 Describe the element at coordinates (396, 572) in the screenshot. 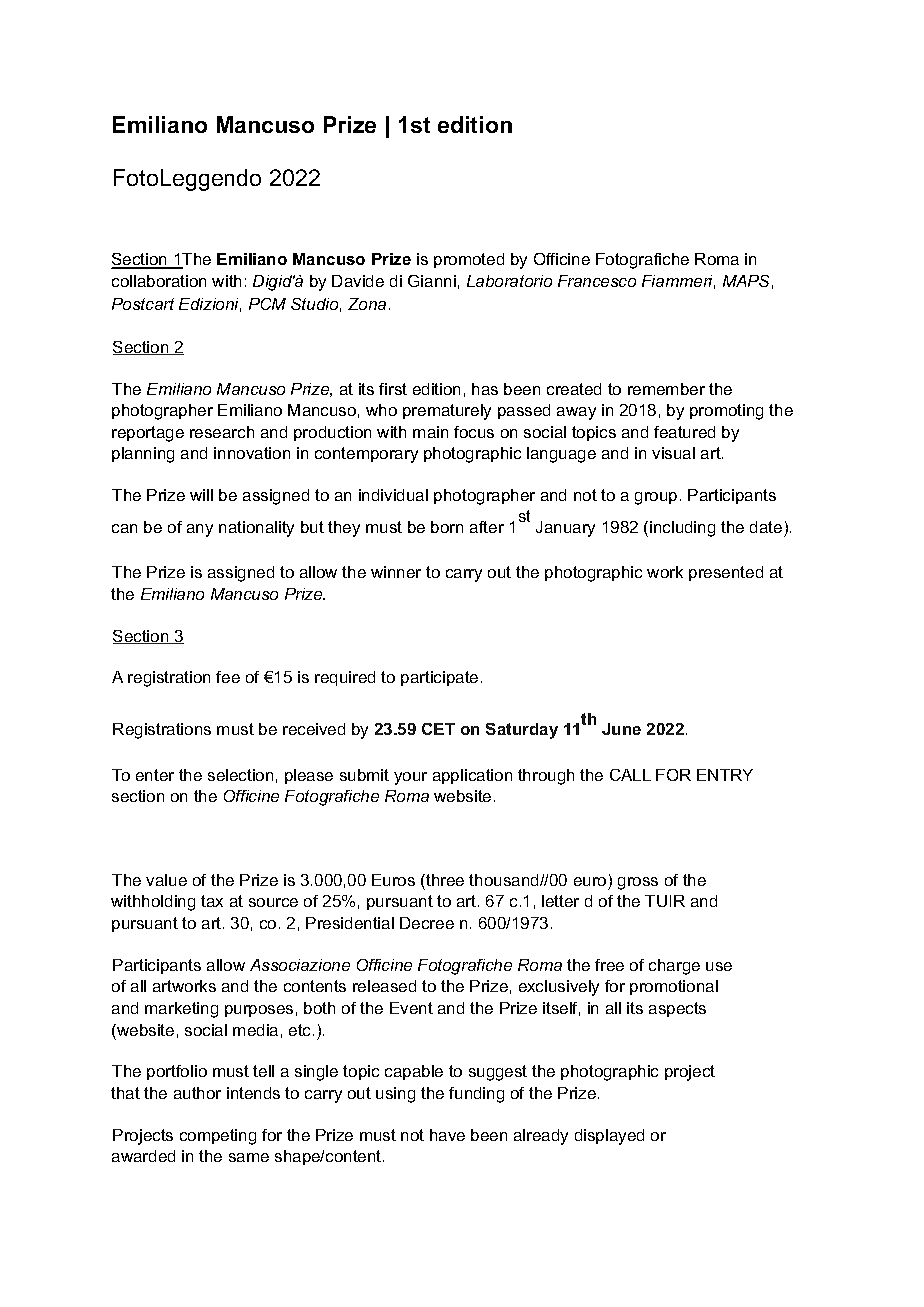

I see `winner` at that location.
